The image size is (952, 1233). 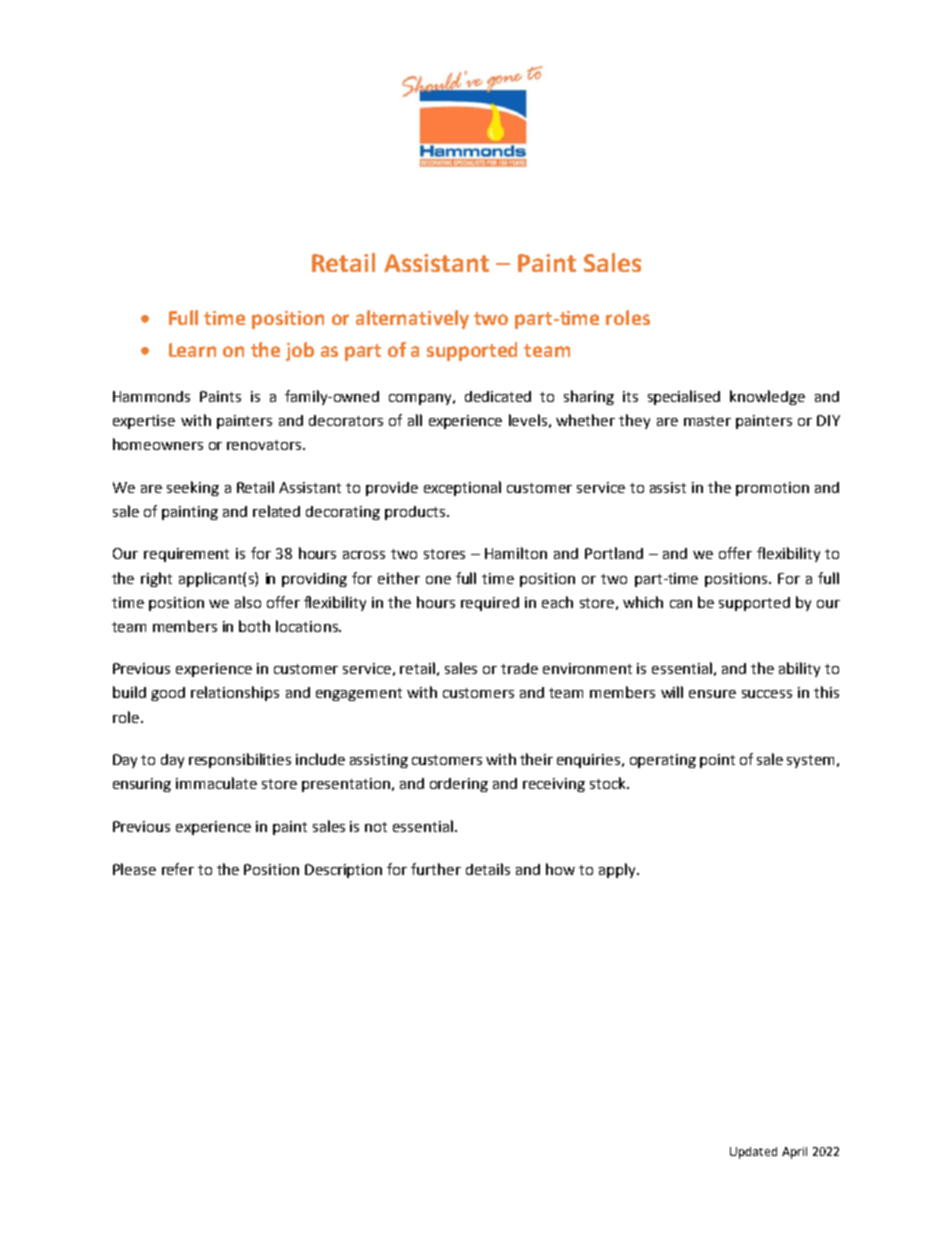 I want to click on Learn, so click(x=192, y=350).
